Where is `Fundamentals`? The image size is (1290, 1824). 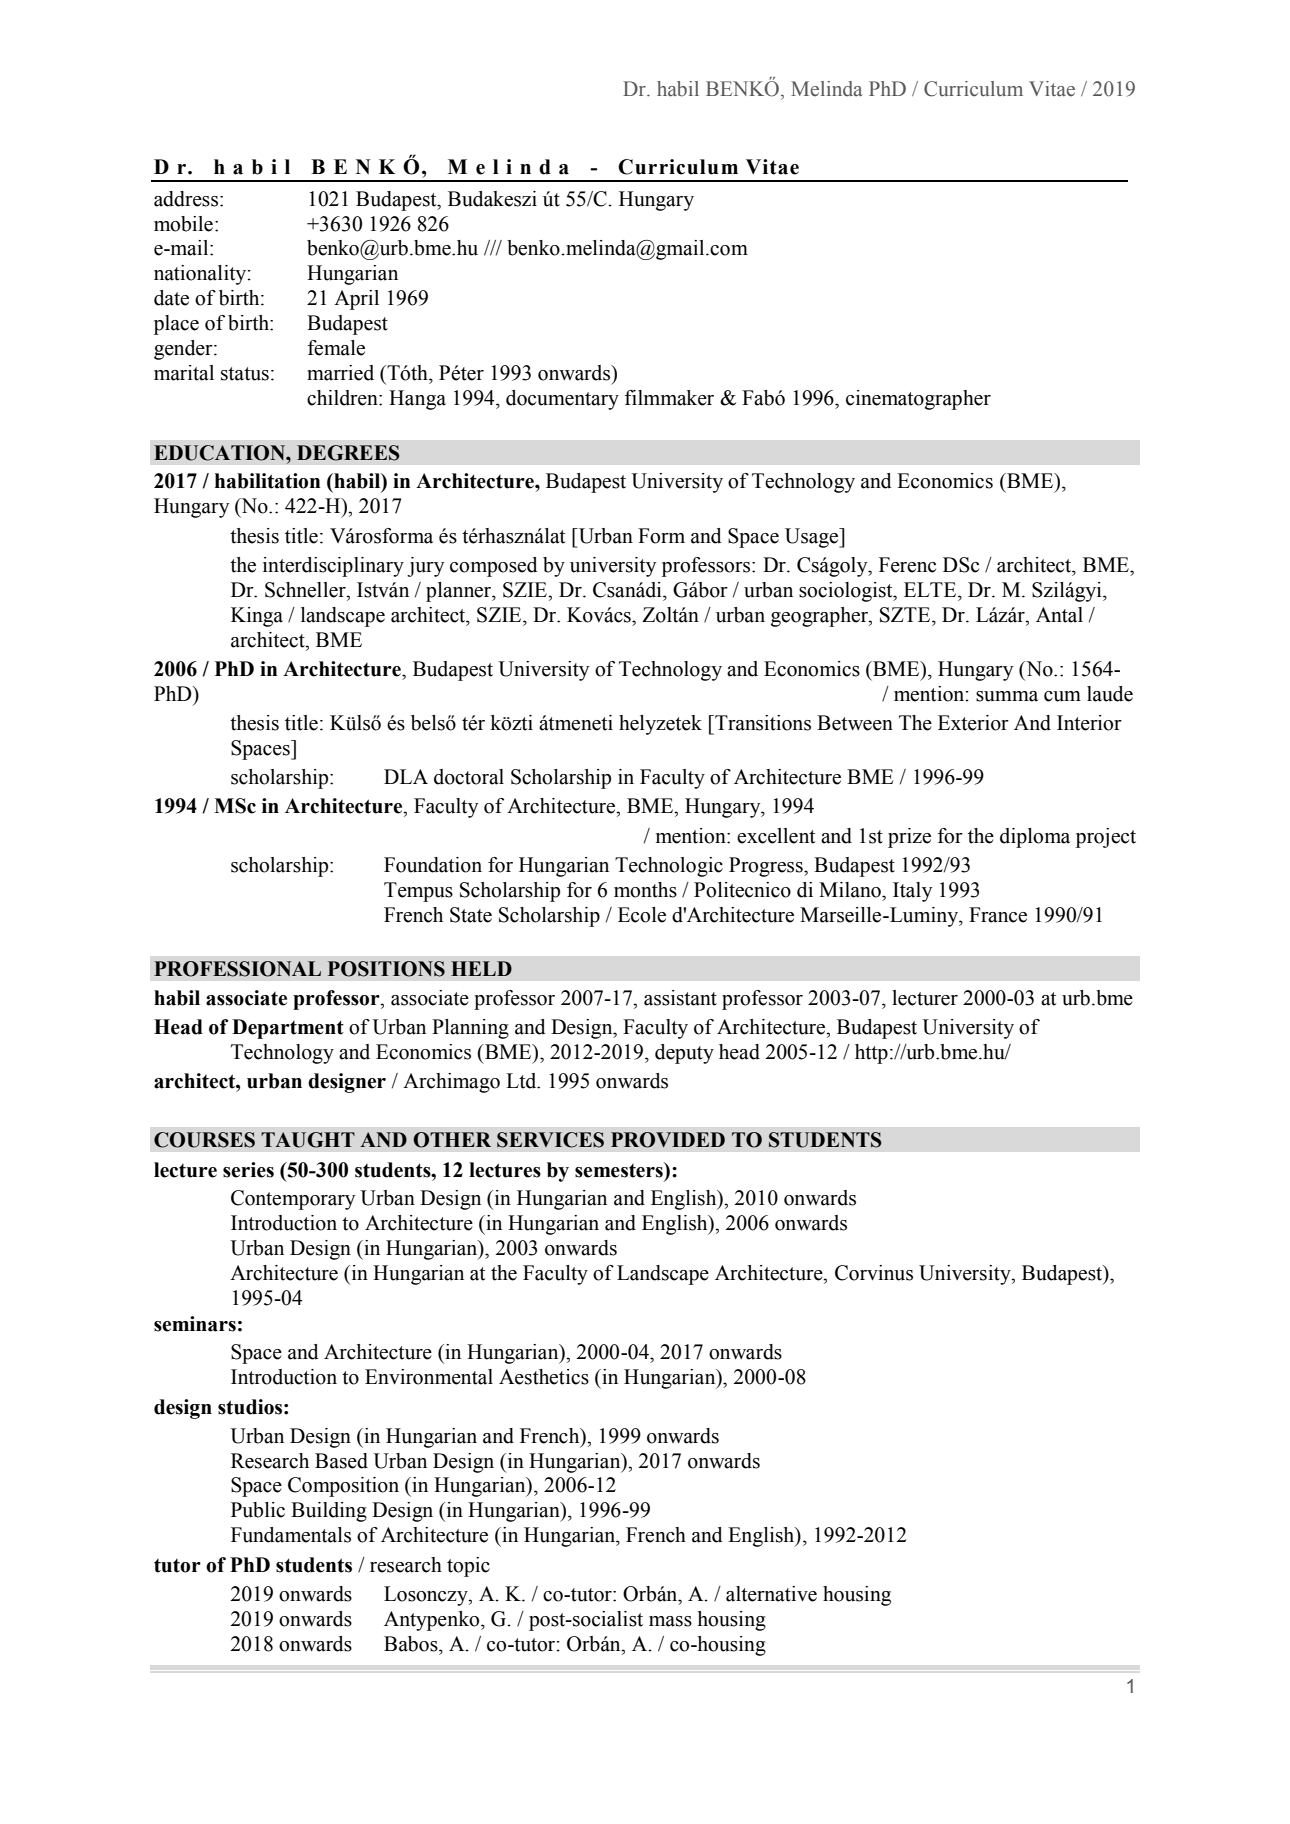
Fundamentals is located at coordinates (291, 1535).
